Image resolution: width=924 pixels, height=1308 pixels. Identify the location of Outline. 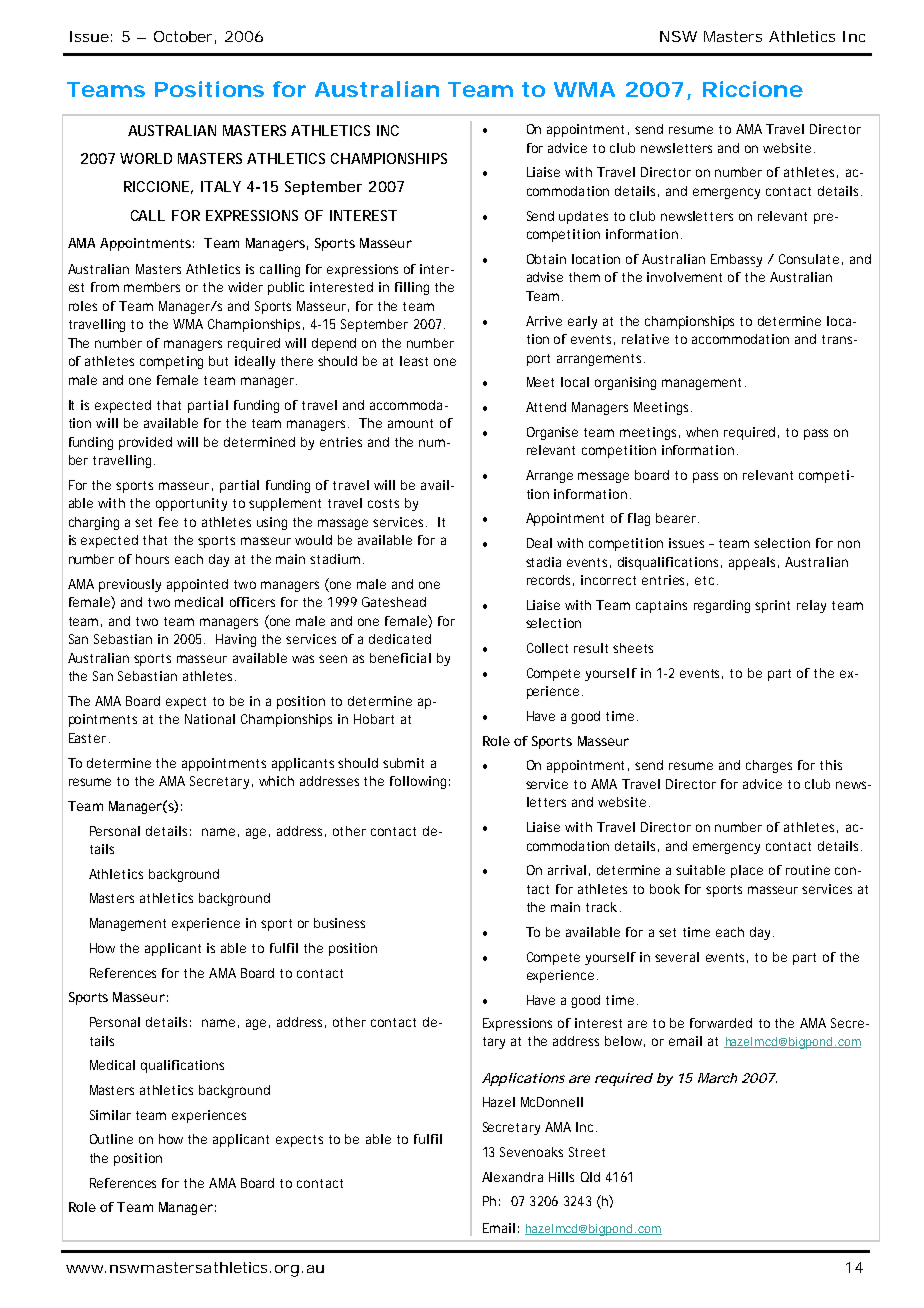
(111, 1139).
